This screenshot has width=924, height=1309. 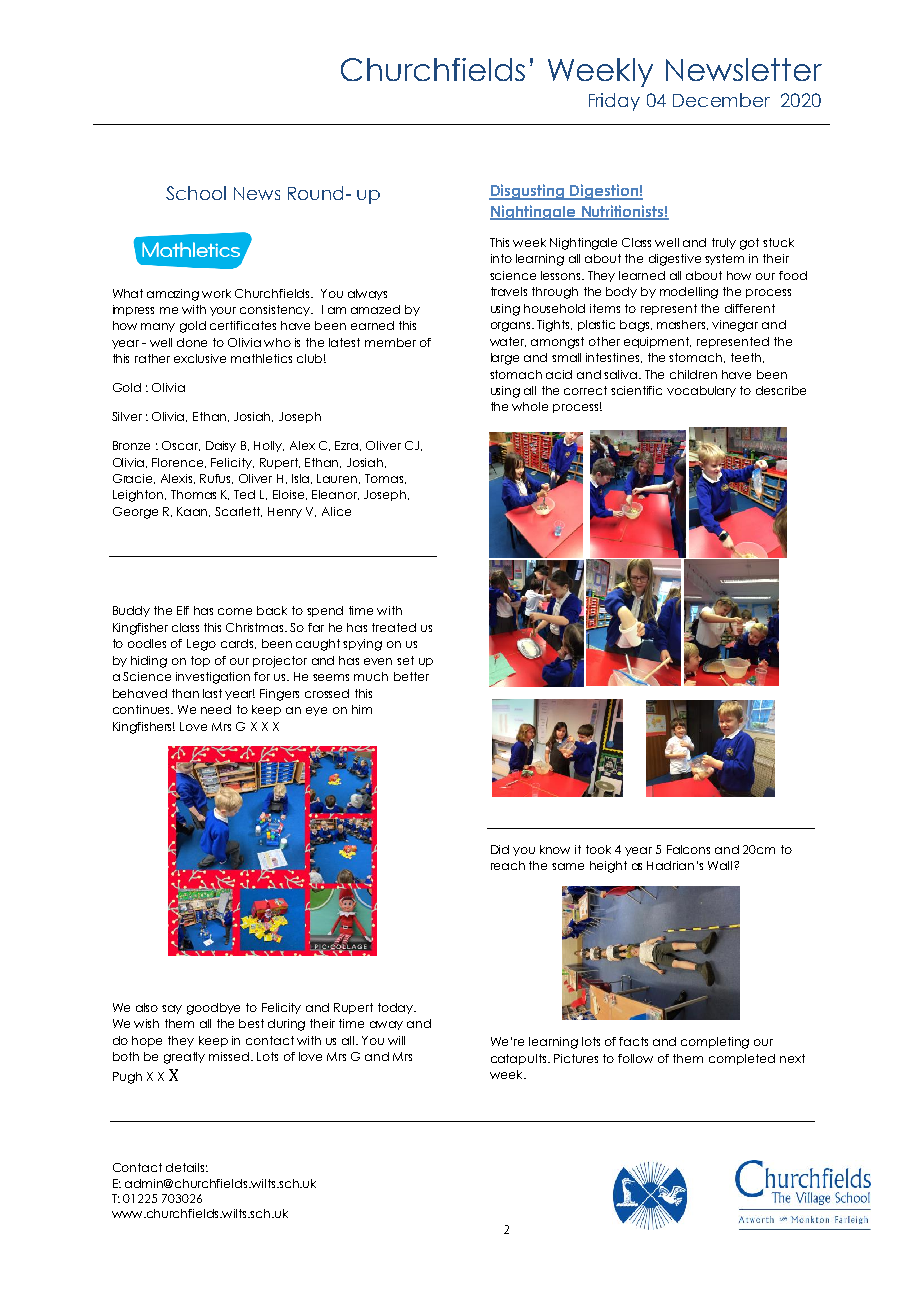 I want to click on greatly, so click(x=184, y=1058).
